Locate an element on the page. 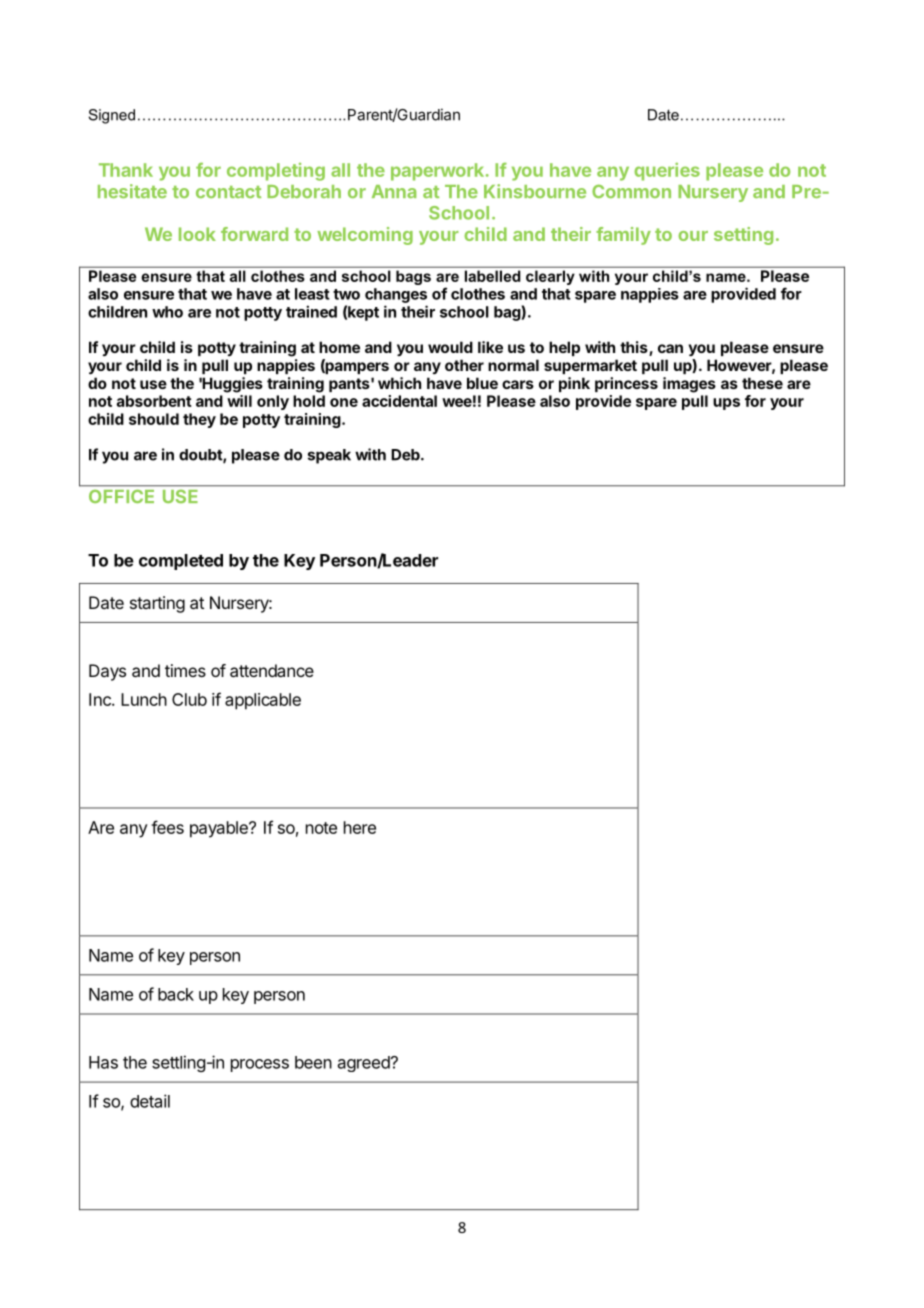  detail is located at coordinates (150, 1101).
